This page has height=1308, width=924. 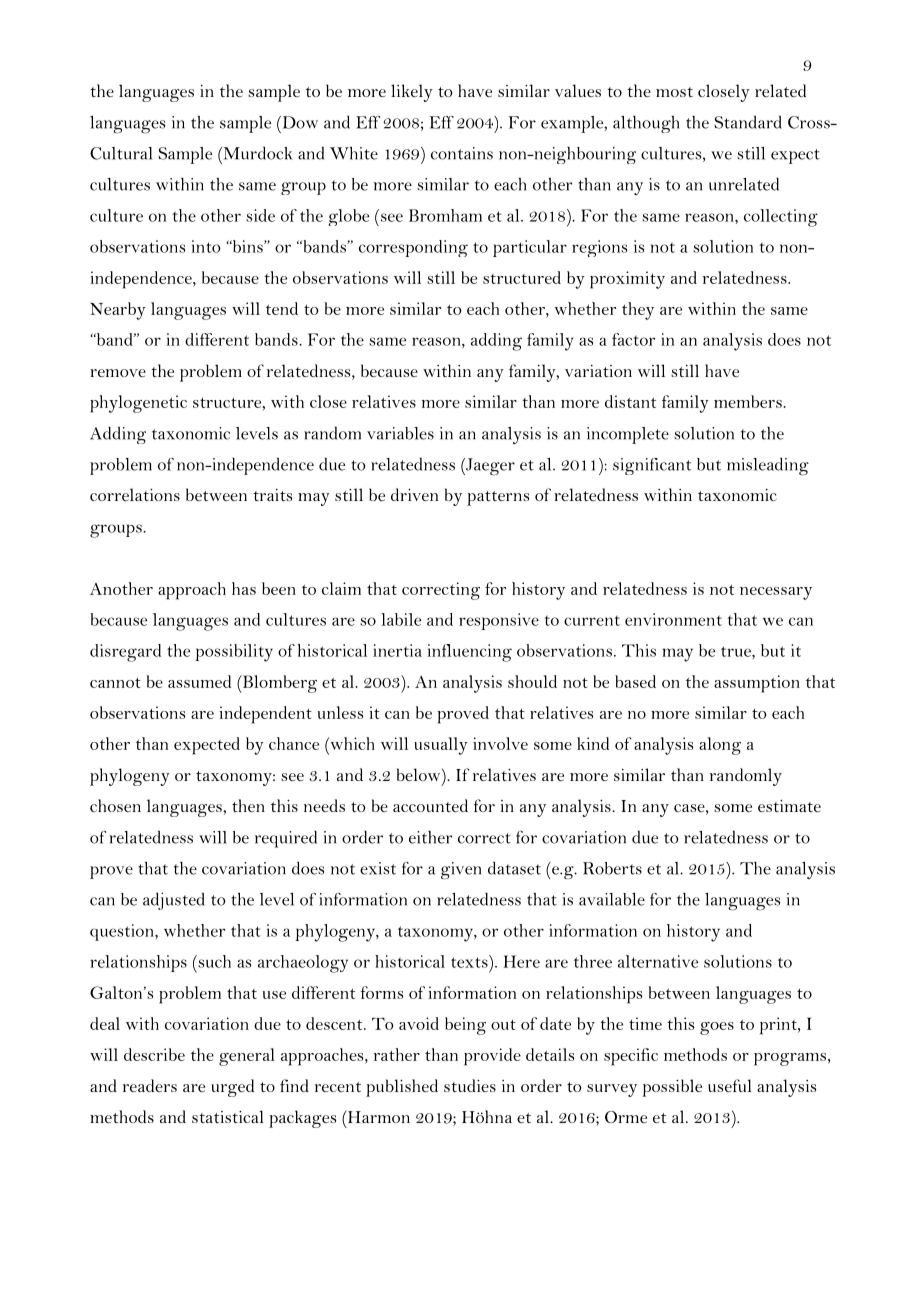 What do you see at coordinates (748, 401) in the page?
I see `members` at bounding box center [748, 401].
